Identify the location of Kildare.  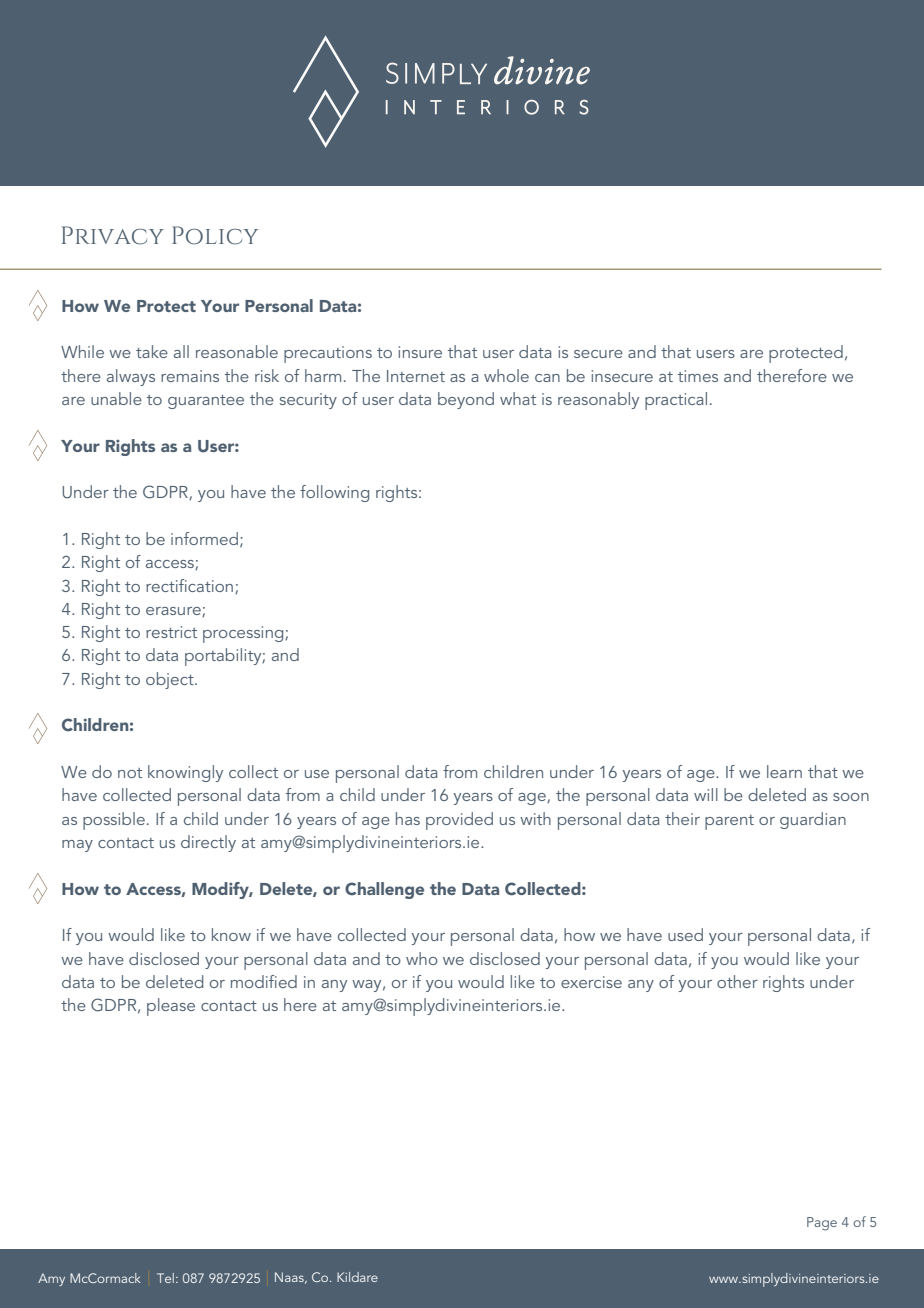
(357, 1277).
